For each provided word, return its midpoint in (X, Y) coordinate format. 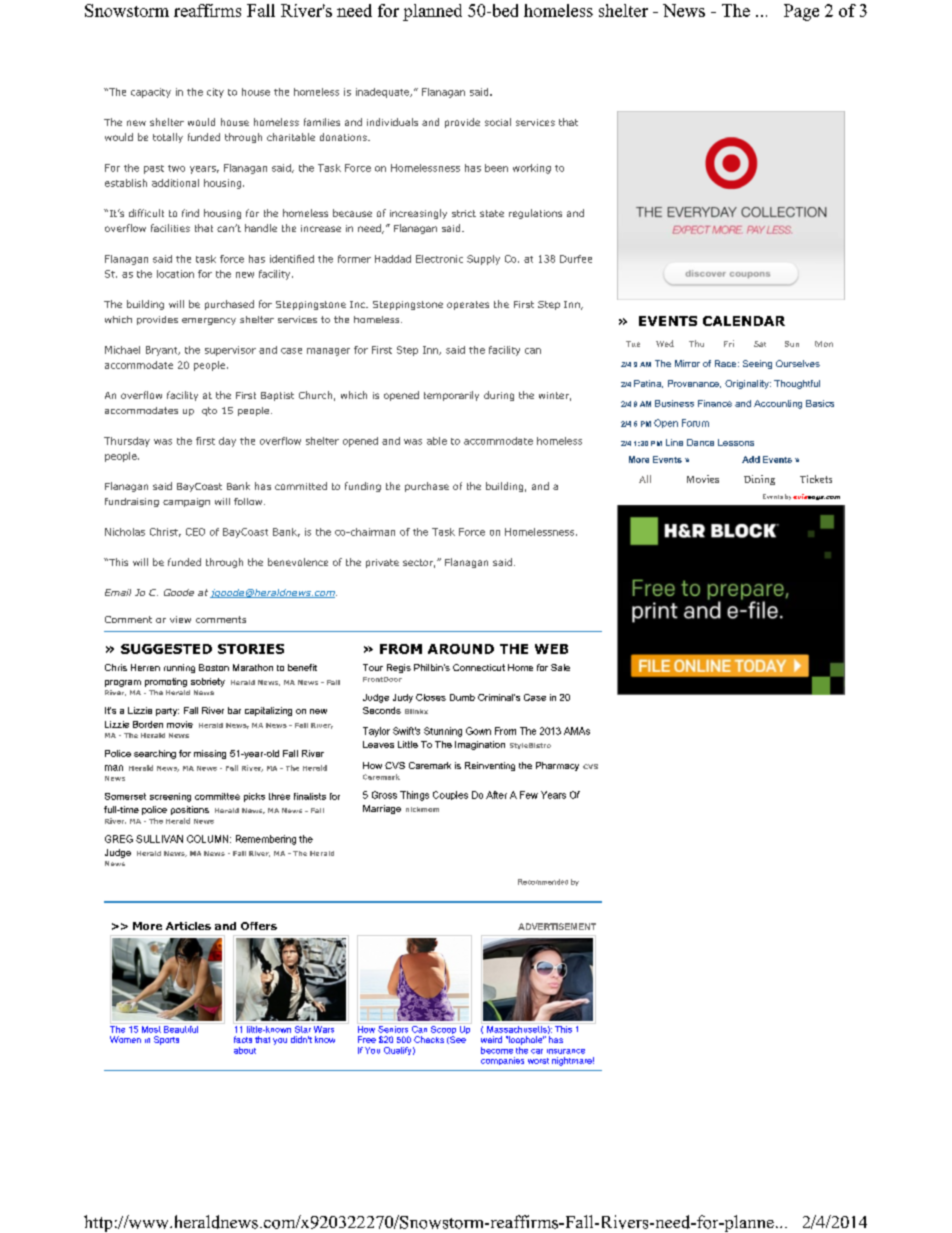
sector (419, 563)
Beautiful (181, 1028)
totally (168, 138)
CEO (195, 532)
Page (801, 12)
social (498, 122)
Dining (759, 480)
